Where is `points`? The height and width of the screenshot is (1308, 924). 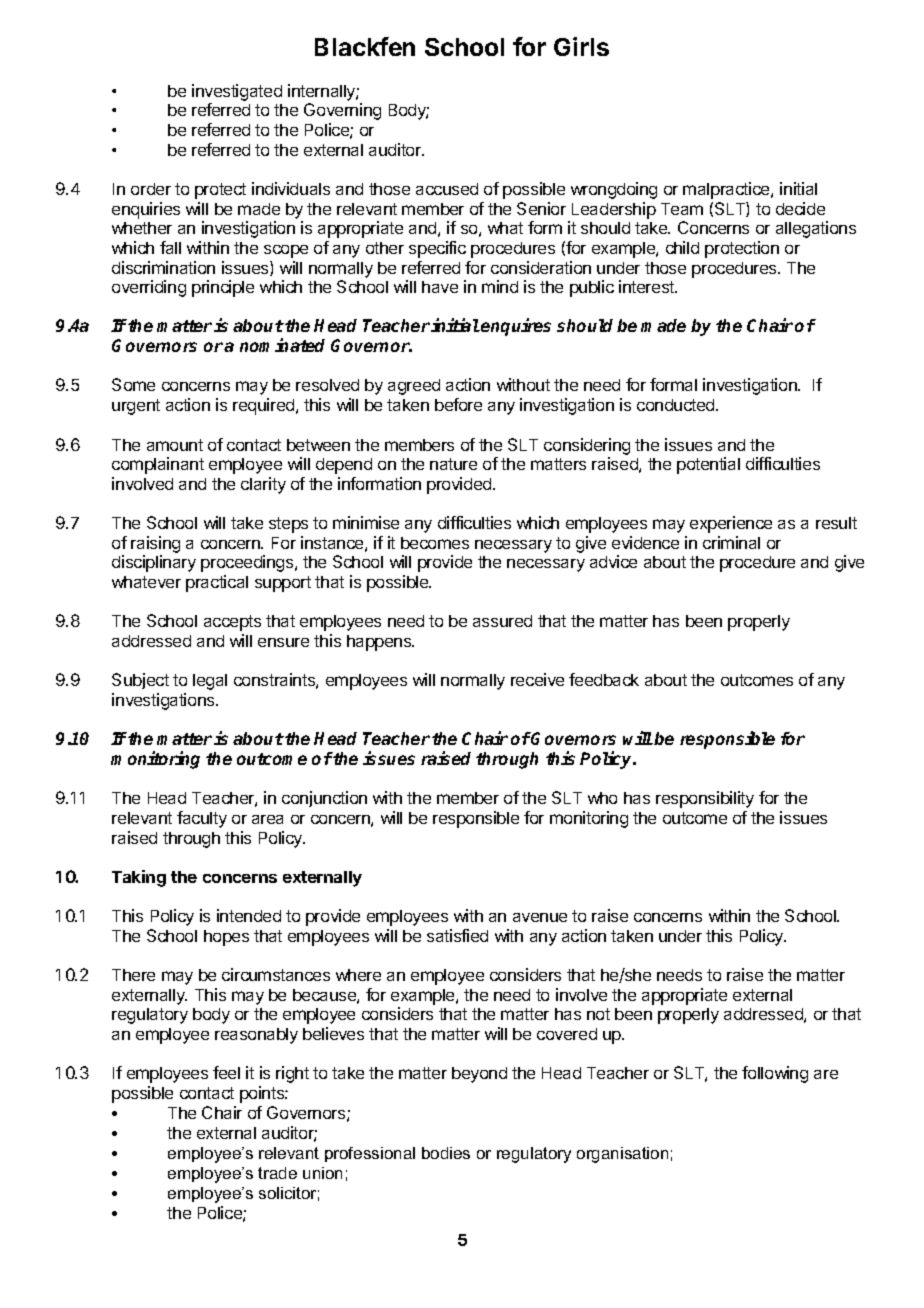
points is located at coordinates (263, 1094).
